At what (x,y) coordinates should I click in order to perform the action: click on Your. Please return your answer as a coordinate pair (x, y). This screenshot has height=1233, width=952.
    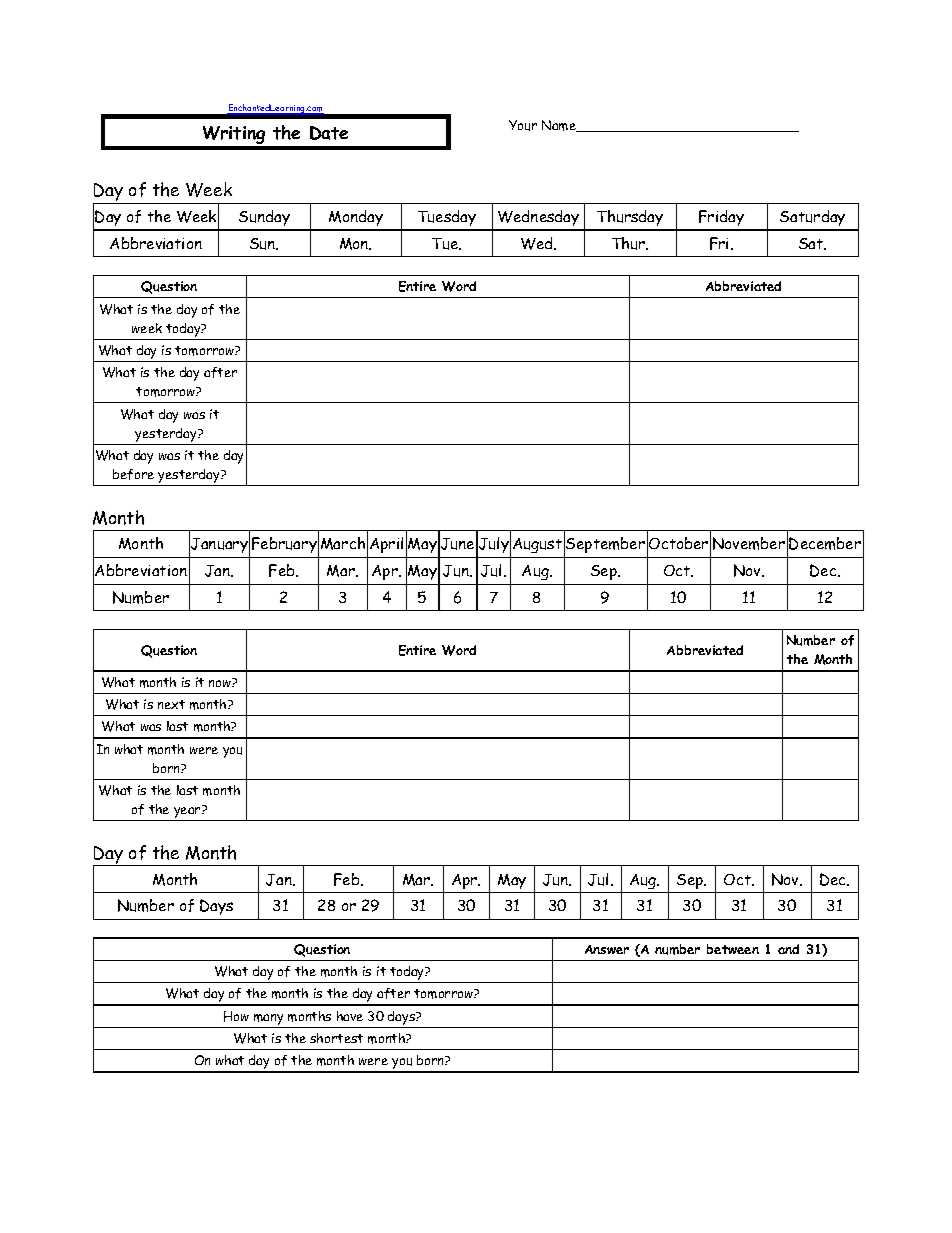
    Looking at the image, I should click on (523, 125).
